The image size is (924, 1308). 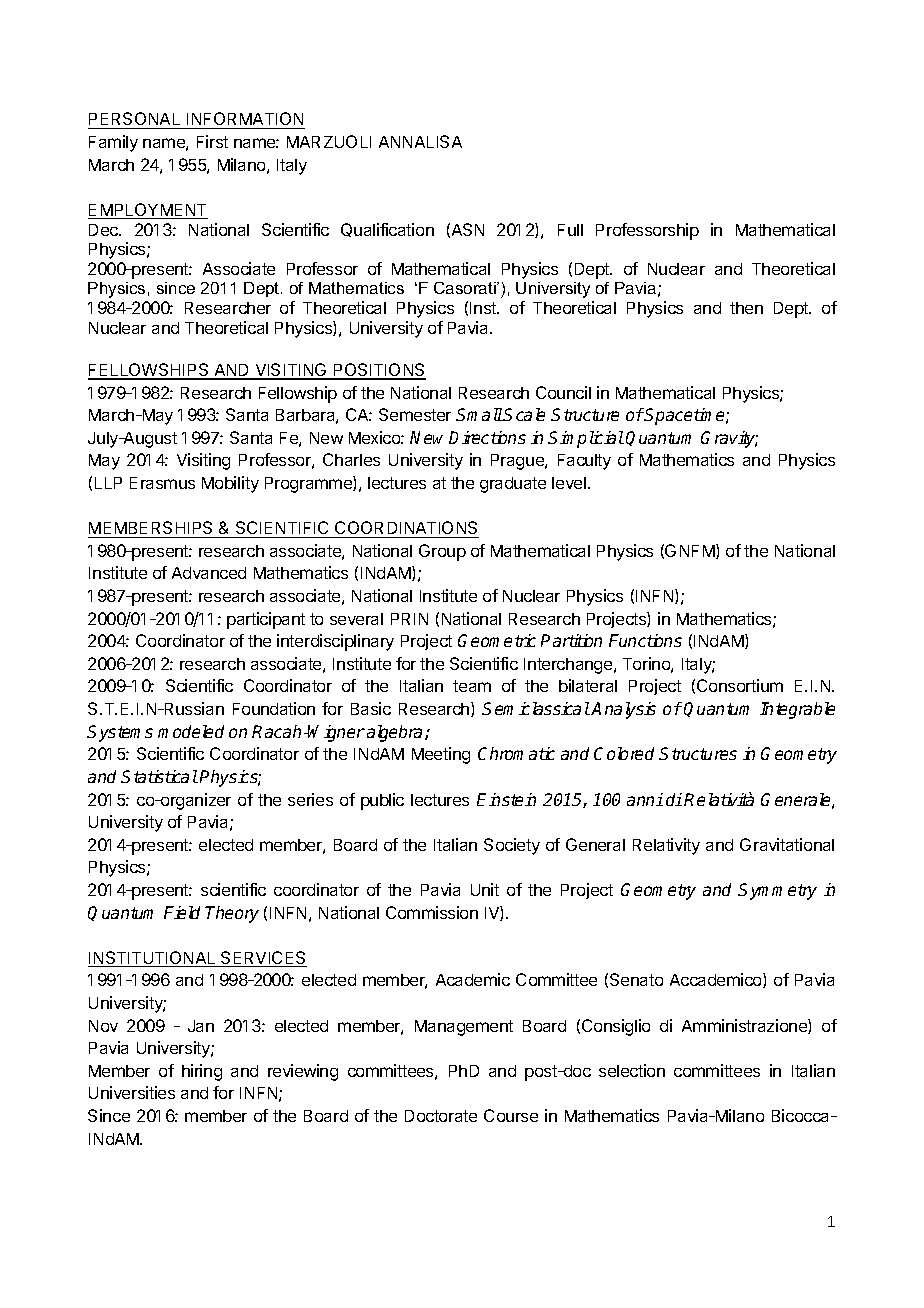 What do you see at coordinates (518, 462) in the page?
I see `Prague` at bounding box center [518, 462].
